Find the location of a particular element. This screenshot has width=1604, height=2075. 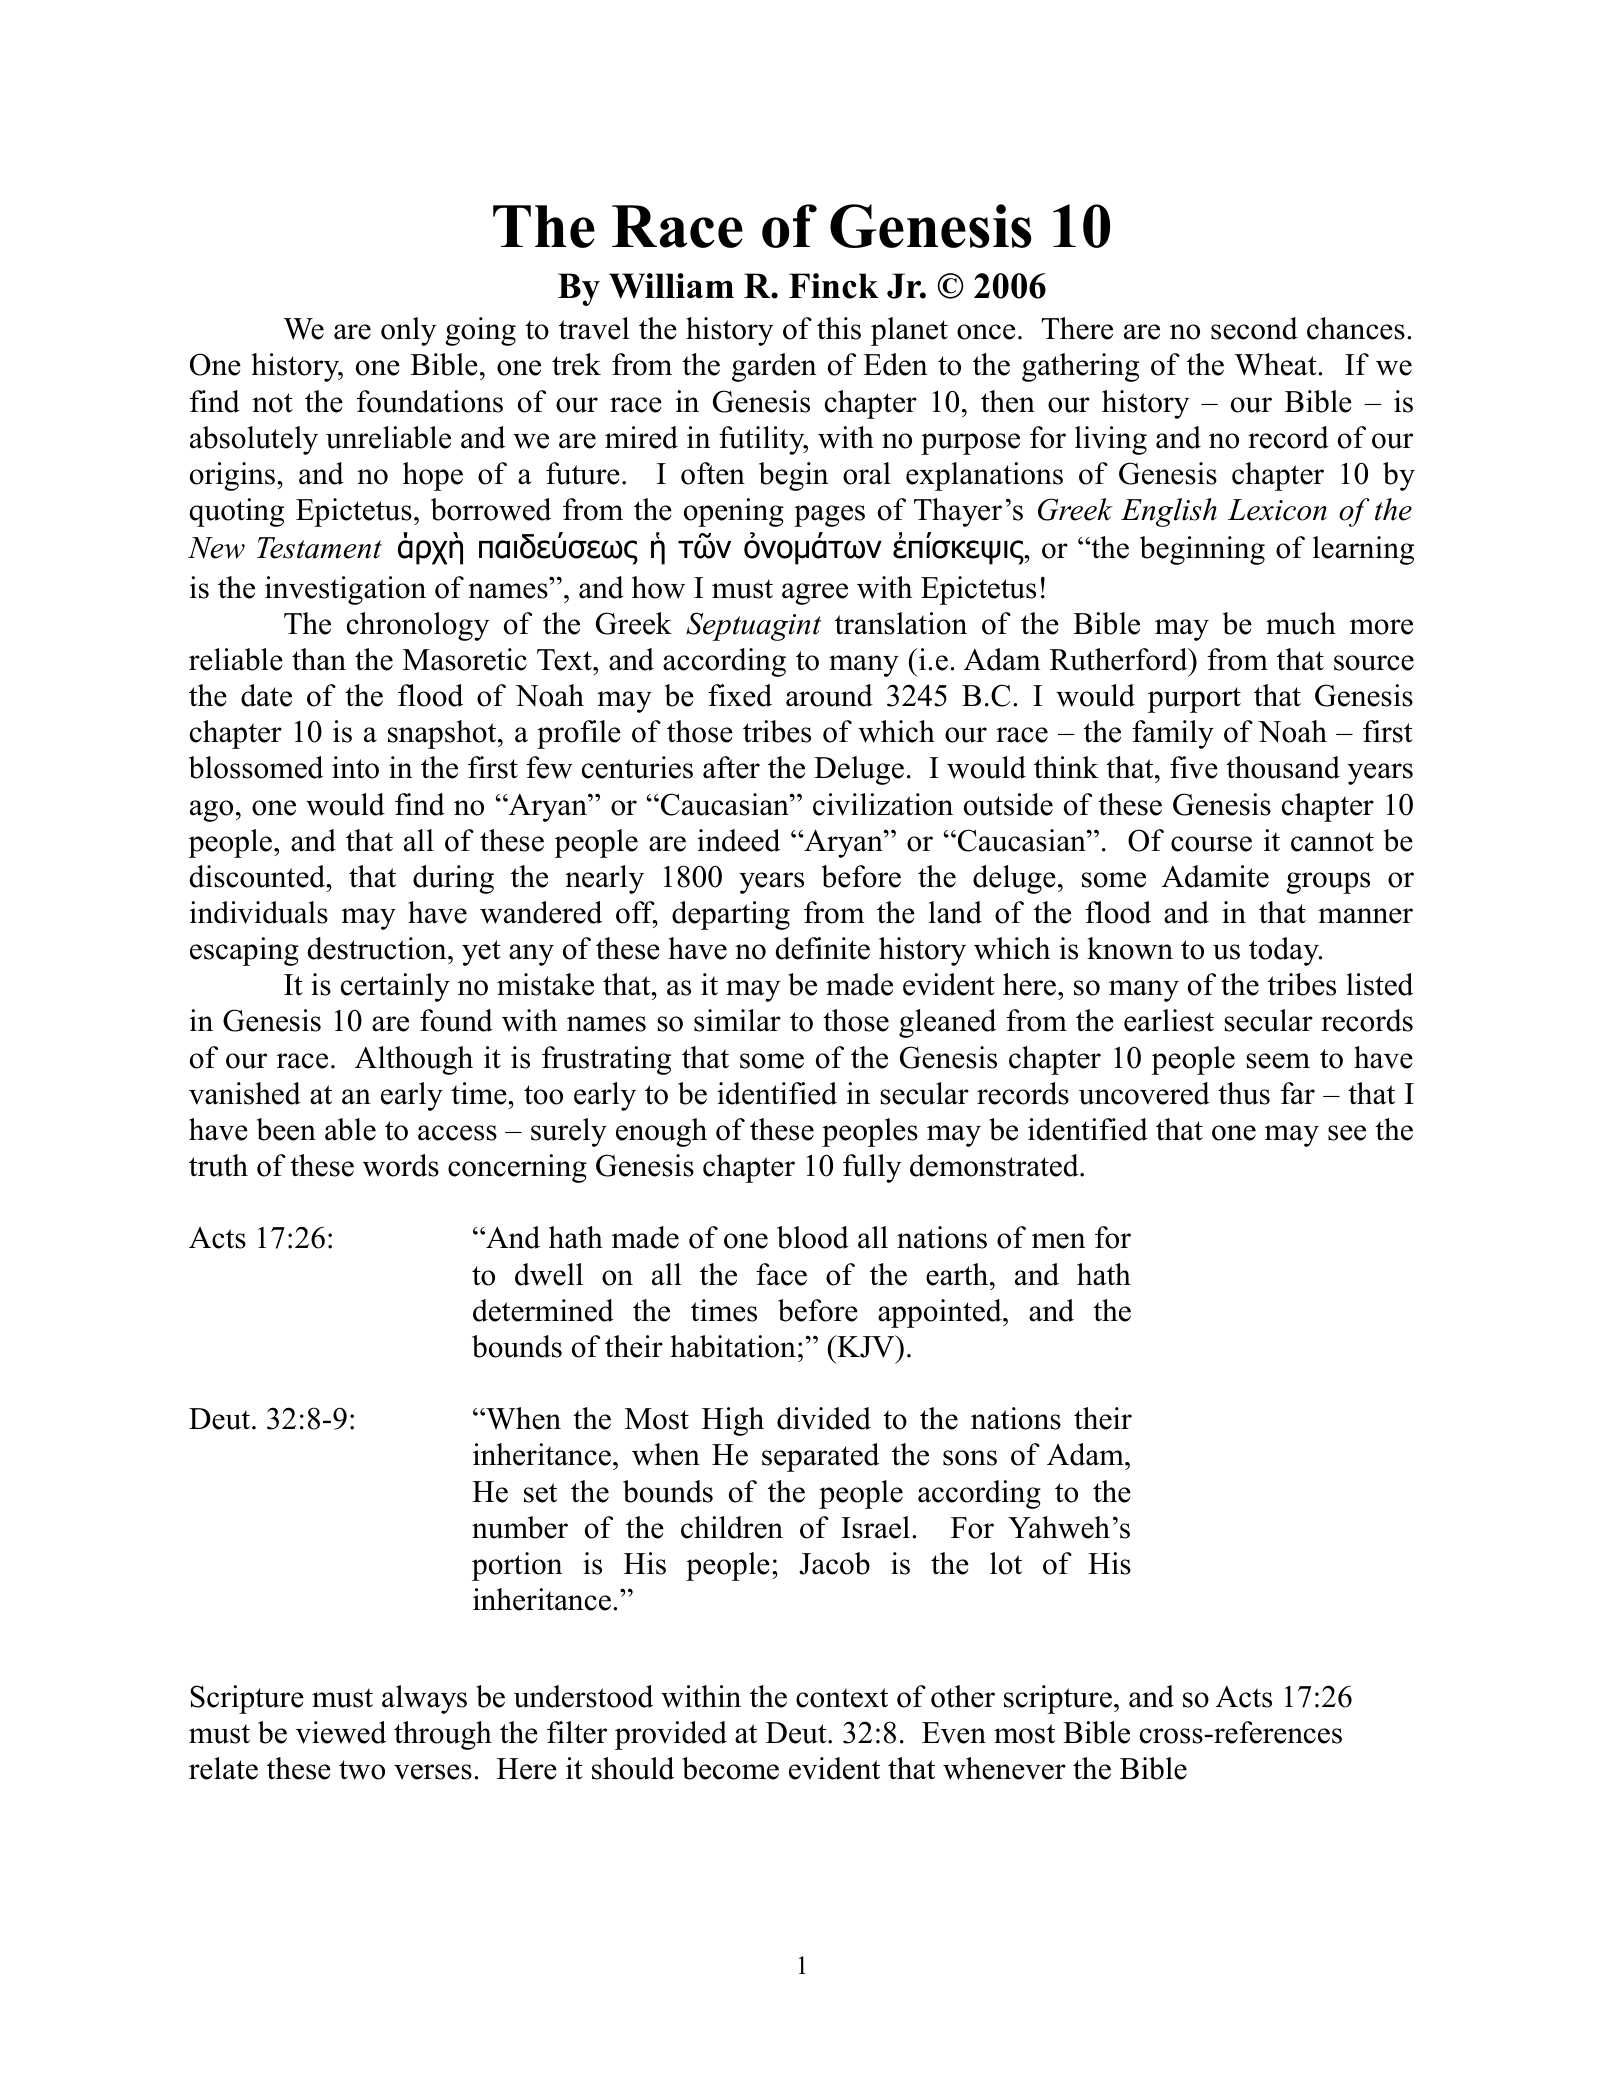

certainly is located at coordinates (395, 987).
